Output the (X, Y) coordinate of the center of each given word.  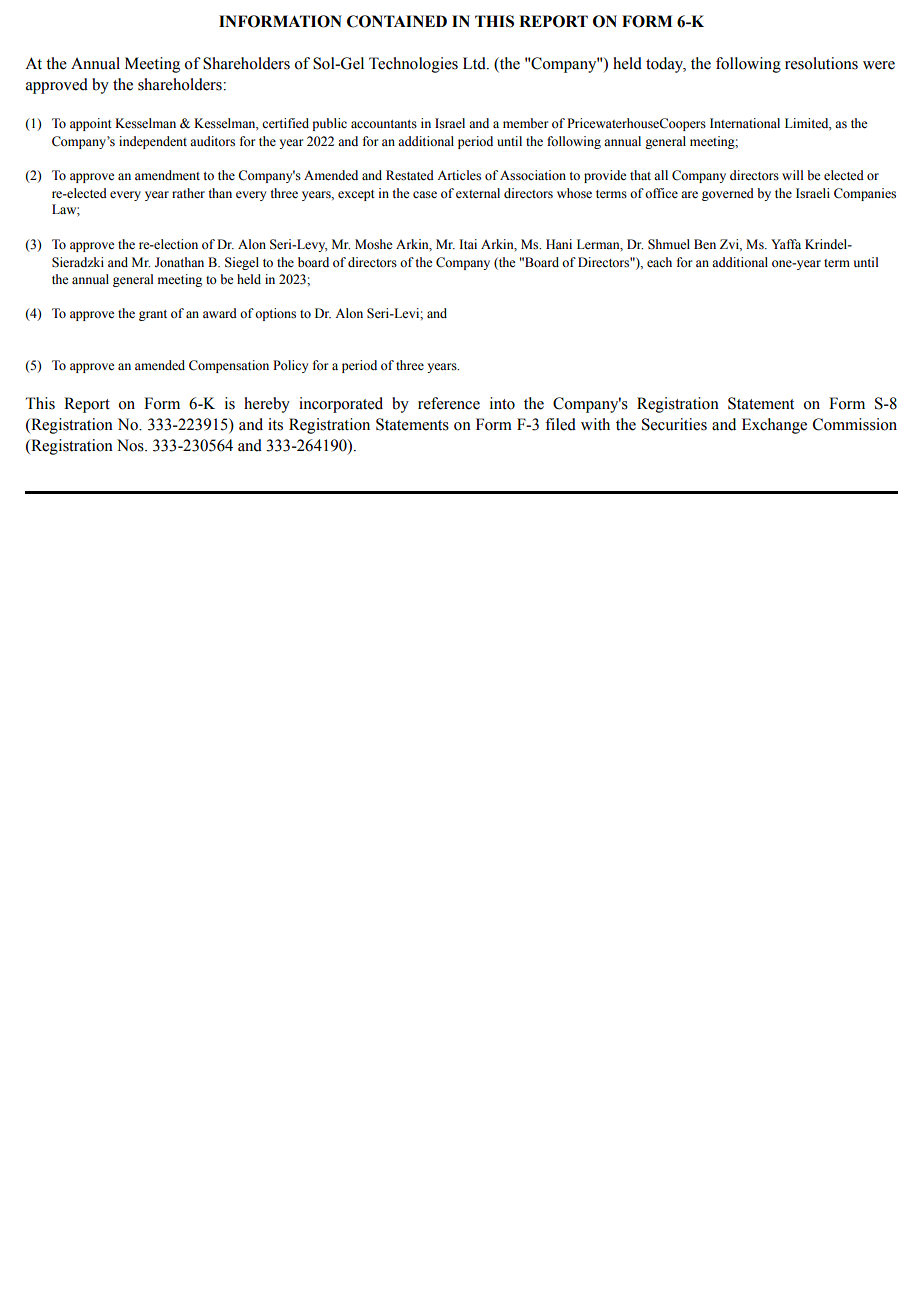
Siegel (242, 263)
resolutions (821, 63)
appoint (91, 124)
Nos (131, 445)
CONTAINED (397, 21)
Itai (468, 244)
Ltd (475, 63)
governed (728, 194)
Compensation (229, 366)
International (745, 123)
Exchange (774, 426)
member (525, 123)
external (478, 193)
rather (188, 193)
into (502, 403)
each (659, 262)
